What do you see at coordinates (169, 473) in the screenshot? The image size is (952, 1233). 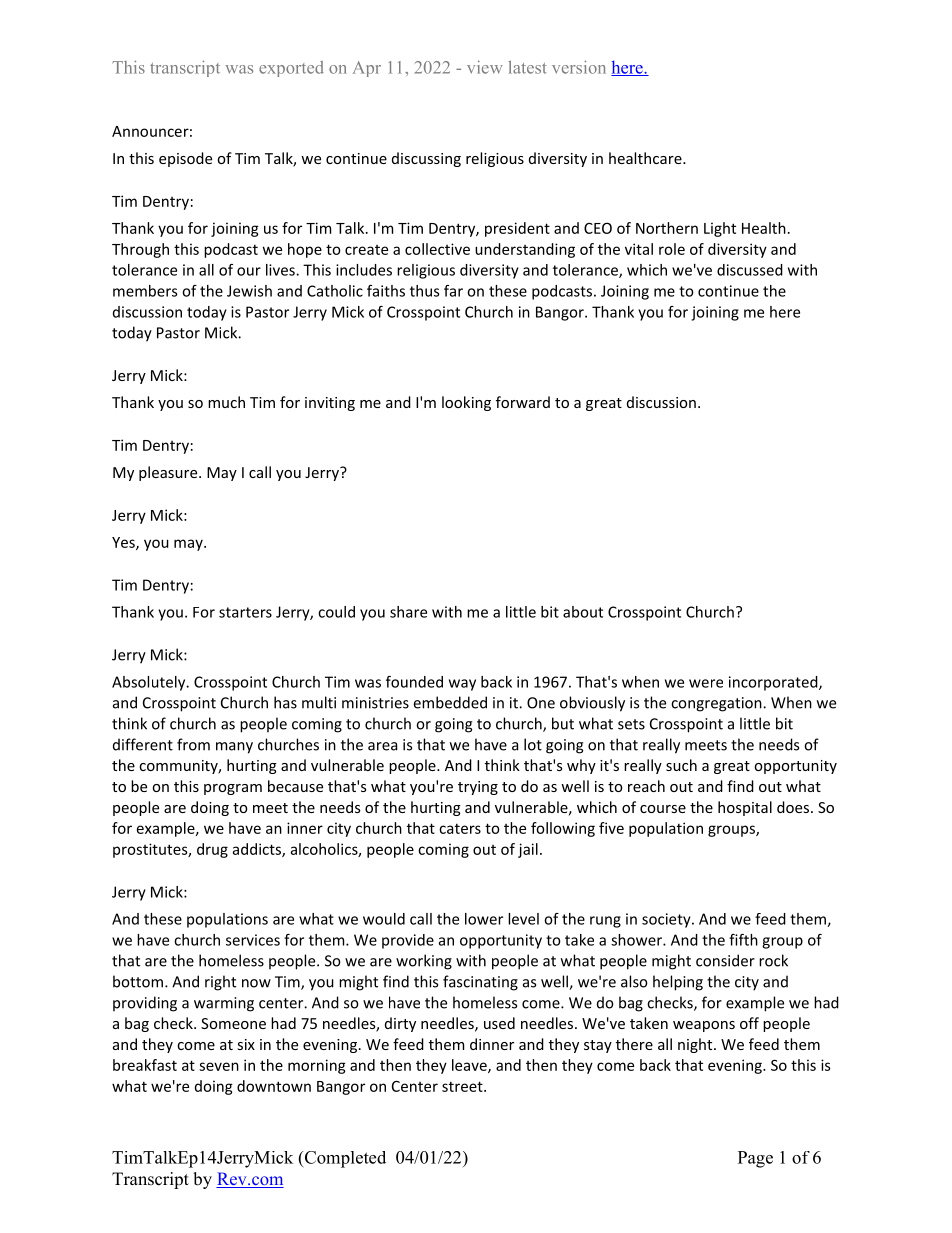 I see `pleasure` at bounding box center [169, 473].
